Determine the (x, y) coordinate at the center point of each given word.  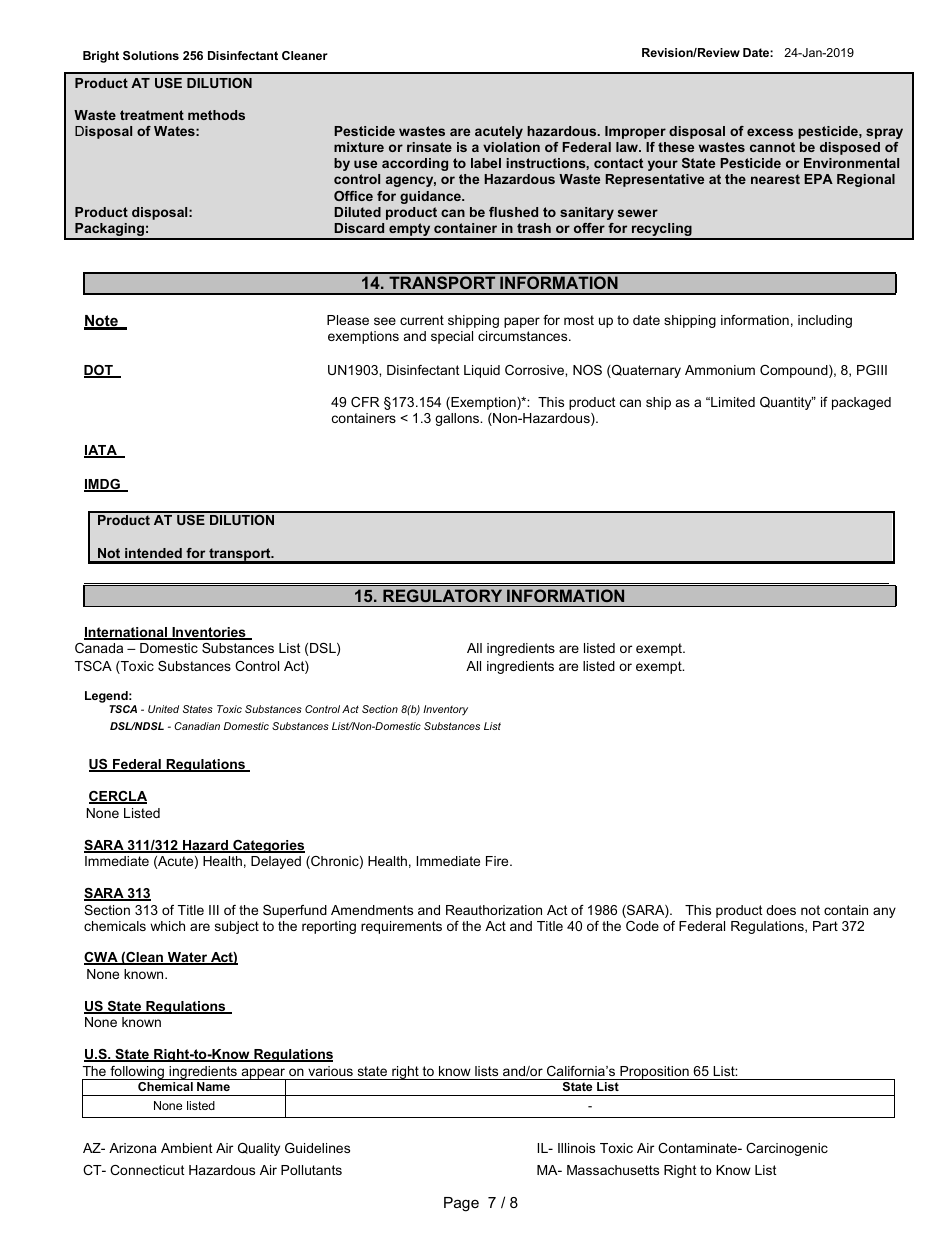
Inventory (445, 710)
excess (770, 132)
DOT (99, 371)
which (167, 926)
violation (511, 147)
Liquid (482, 371)
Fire (498, 861)
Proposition (654, 1073)
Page (461, 1204)
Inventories (209, 633)
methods (216, 115)
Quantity (787, 403)
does (781, 910)
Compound (795, 371)
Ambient (187, 1148)
